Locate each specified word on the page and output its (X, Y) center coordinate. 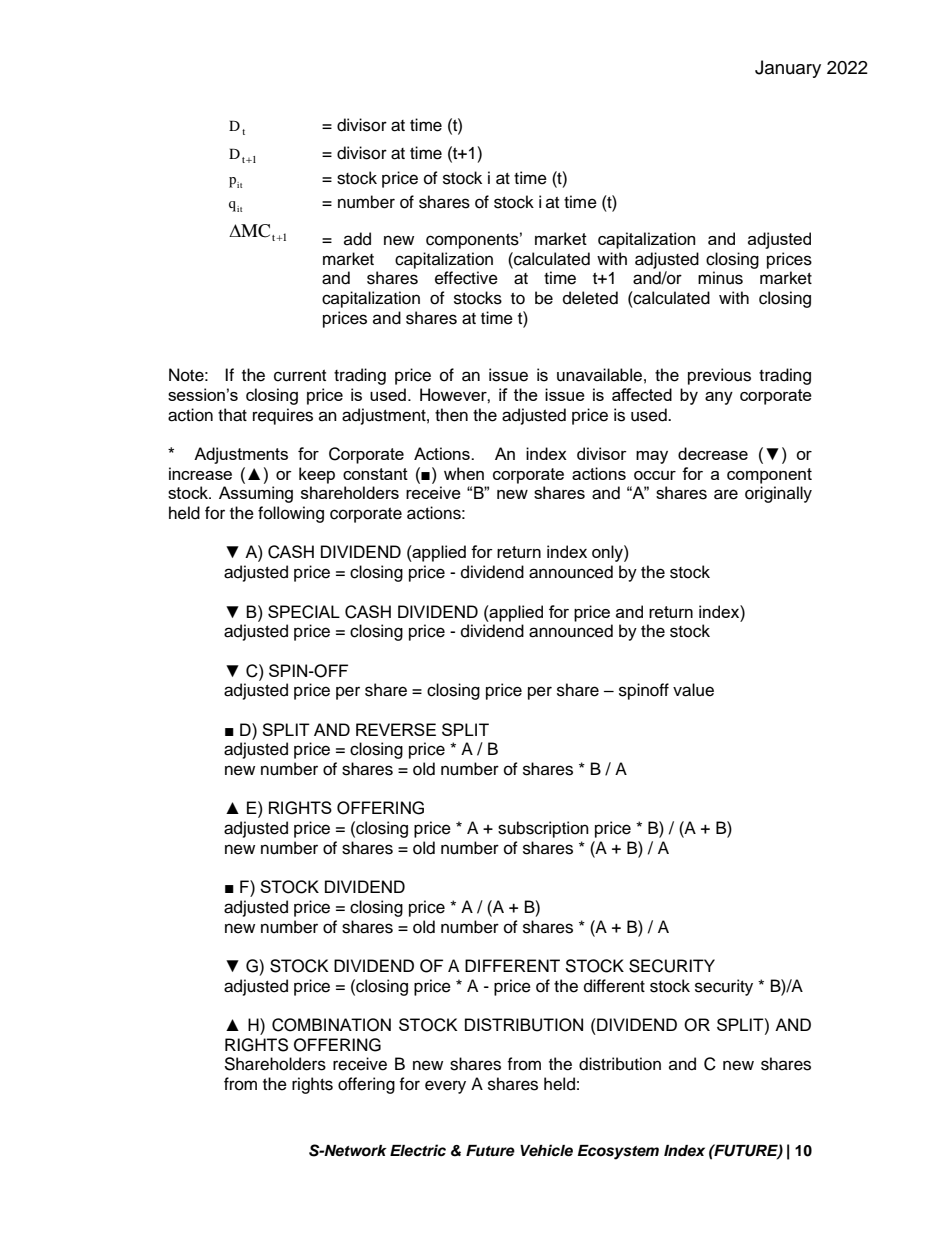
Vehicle (546, 1150)
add (357, 239)
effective (466, 278)
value (693, 690)
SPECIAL (304, 612)
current (300, 376)
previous (719, 376)
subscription (543, 829)
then (451, 415)
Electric (418, 1150)
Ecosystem (618, 1152)
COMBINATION (331, 1025)
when (464, 473)
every (445, 1087)
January (788, 69)
